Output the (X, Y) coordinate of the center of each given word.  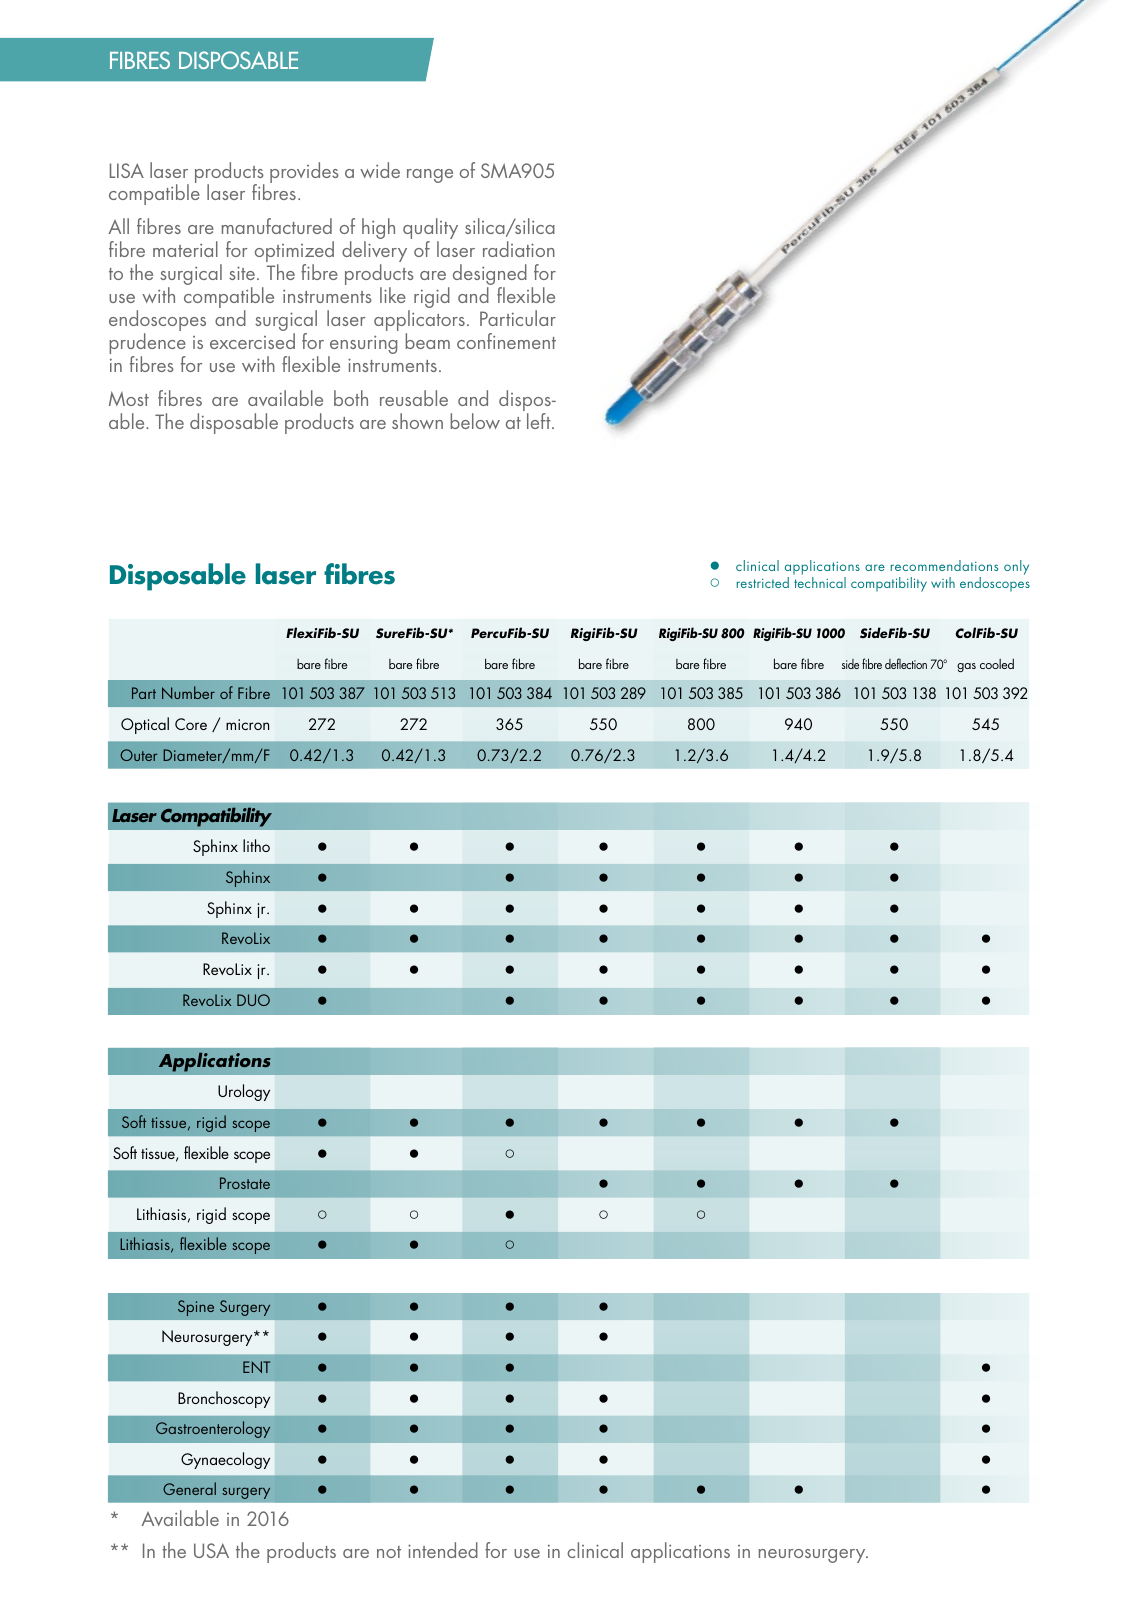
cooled (997, 663)
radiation (519, 249)
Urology (244, 1092)
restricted (763, 582)
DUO (253, 1000)
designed (490, 276)
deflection (906, 663)
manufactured (277, 226)
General (189, 1488)
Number (188, 692)
